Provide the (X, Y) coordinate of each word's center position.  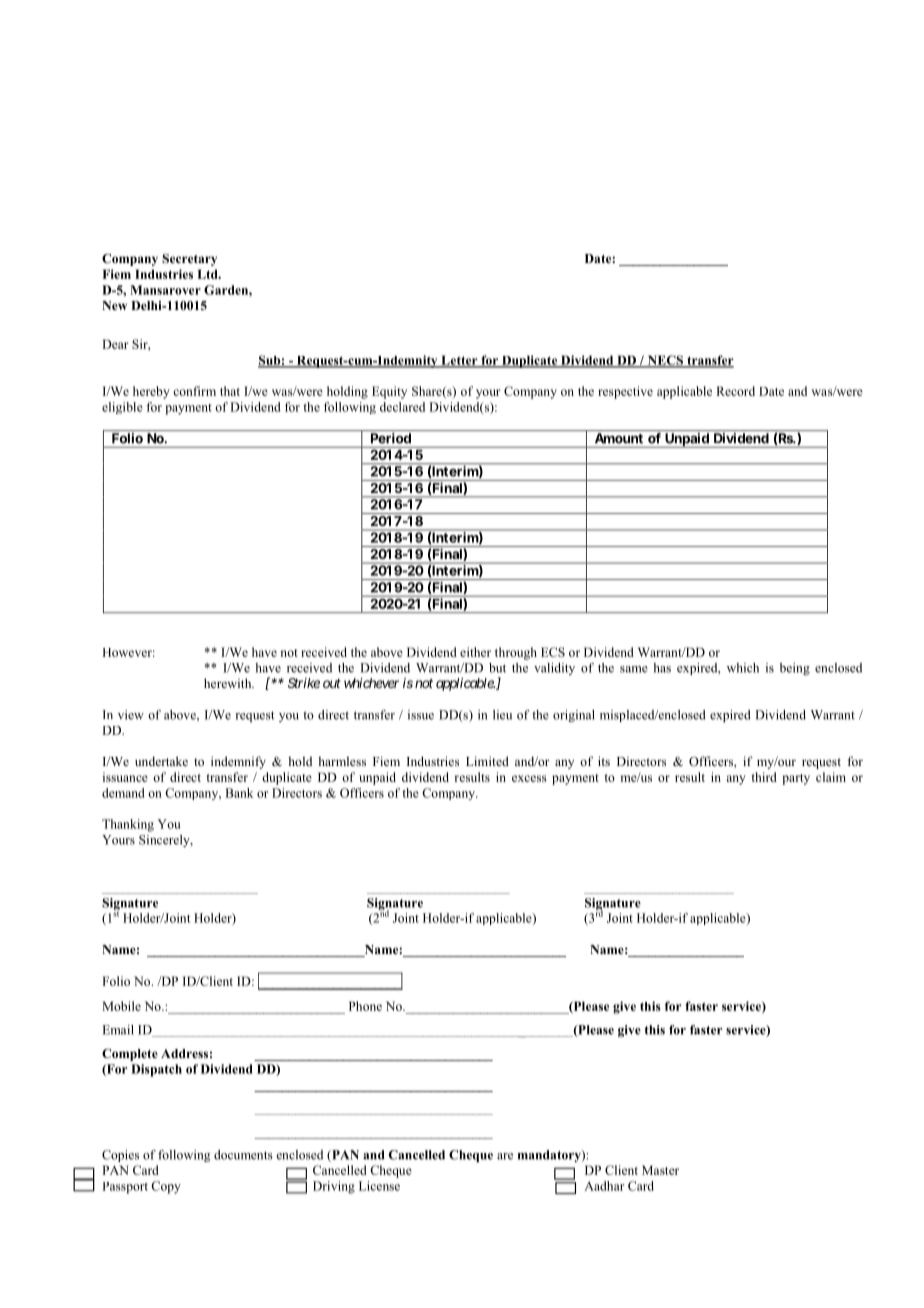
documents (243, 1155)
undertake (161, 761)
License (379, 1186)
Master (660, 1170)
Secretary (189, 260)
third (764, 777)
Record (735, 391)
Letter (459, 361)
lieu (502, 715)
